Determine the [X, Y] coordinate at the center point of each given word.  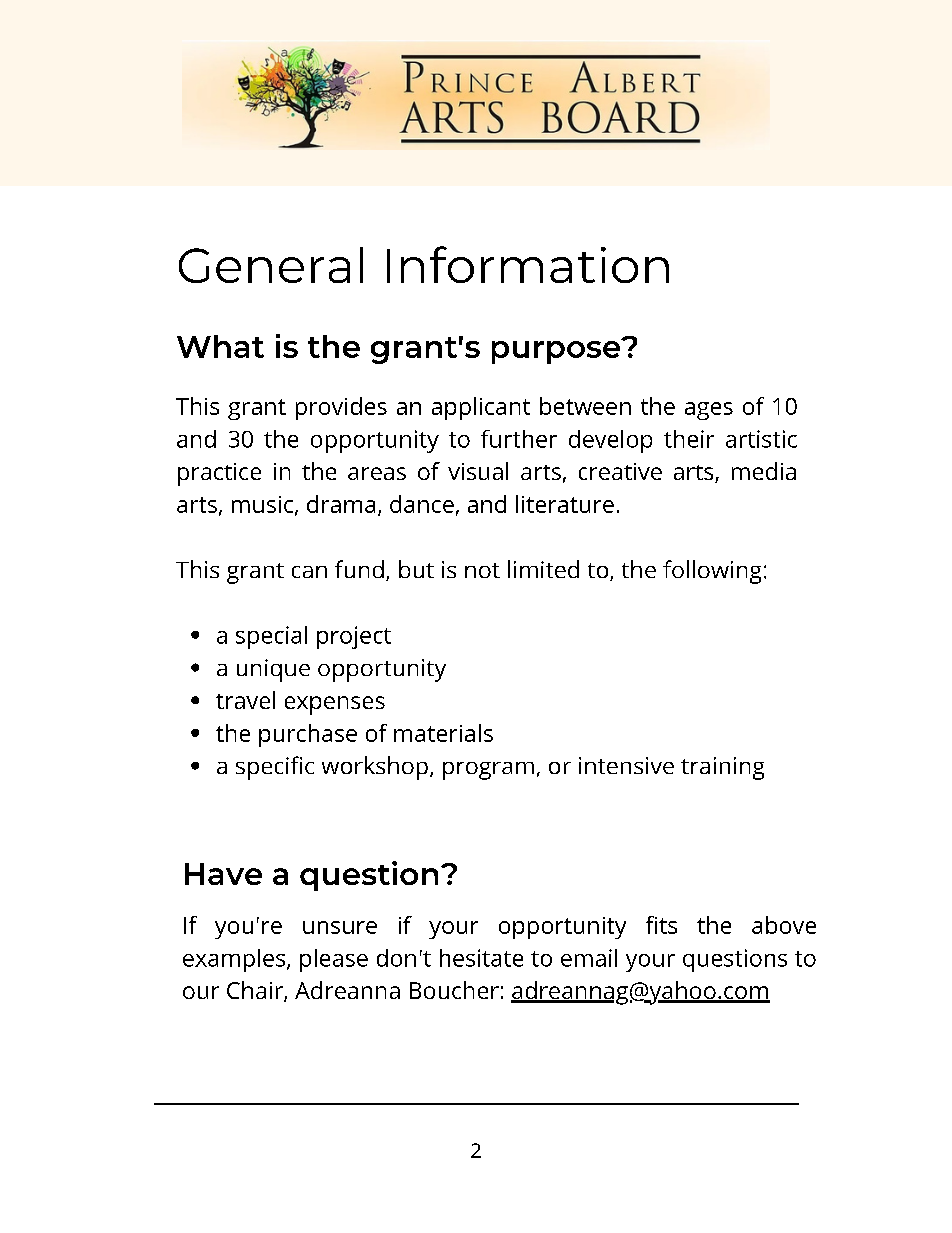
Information [528, 264]
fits [661, 925]
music [264, 505]
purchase [308, 735]
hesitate [481, 958]
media [764, 471]
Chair [256, 991]
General [271, 265]
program [488, 771]
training [722, 768]
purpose [557, 351]
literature [565, 504]
